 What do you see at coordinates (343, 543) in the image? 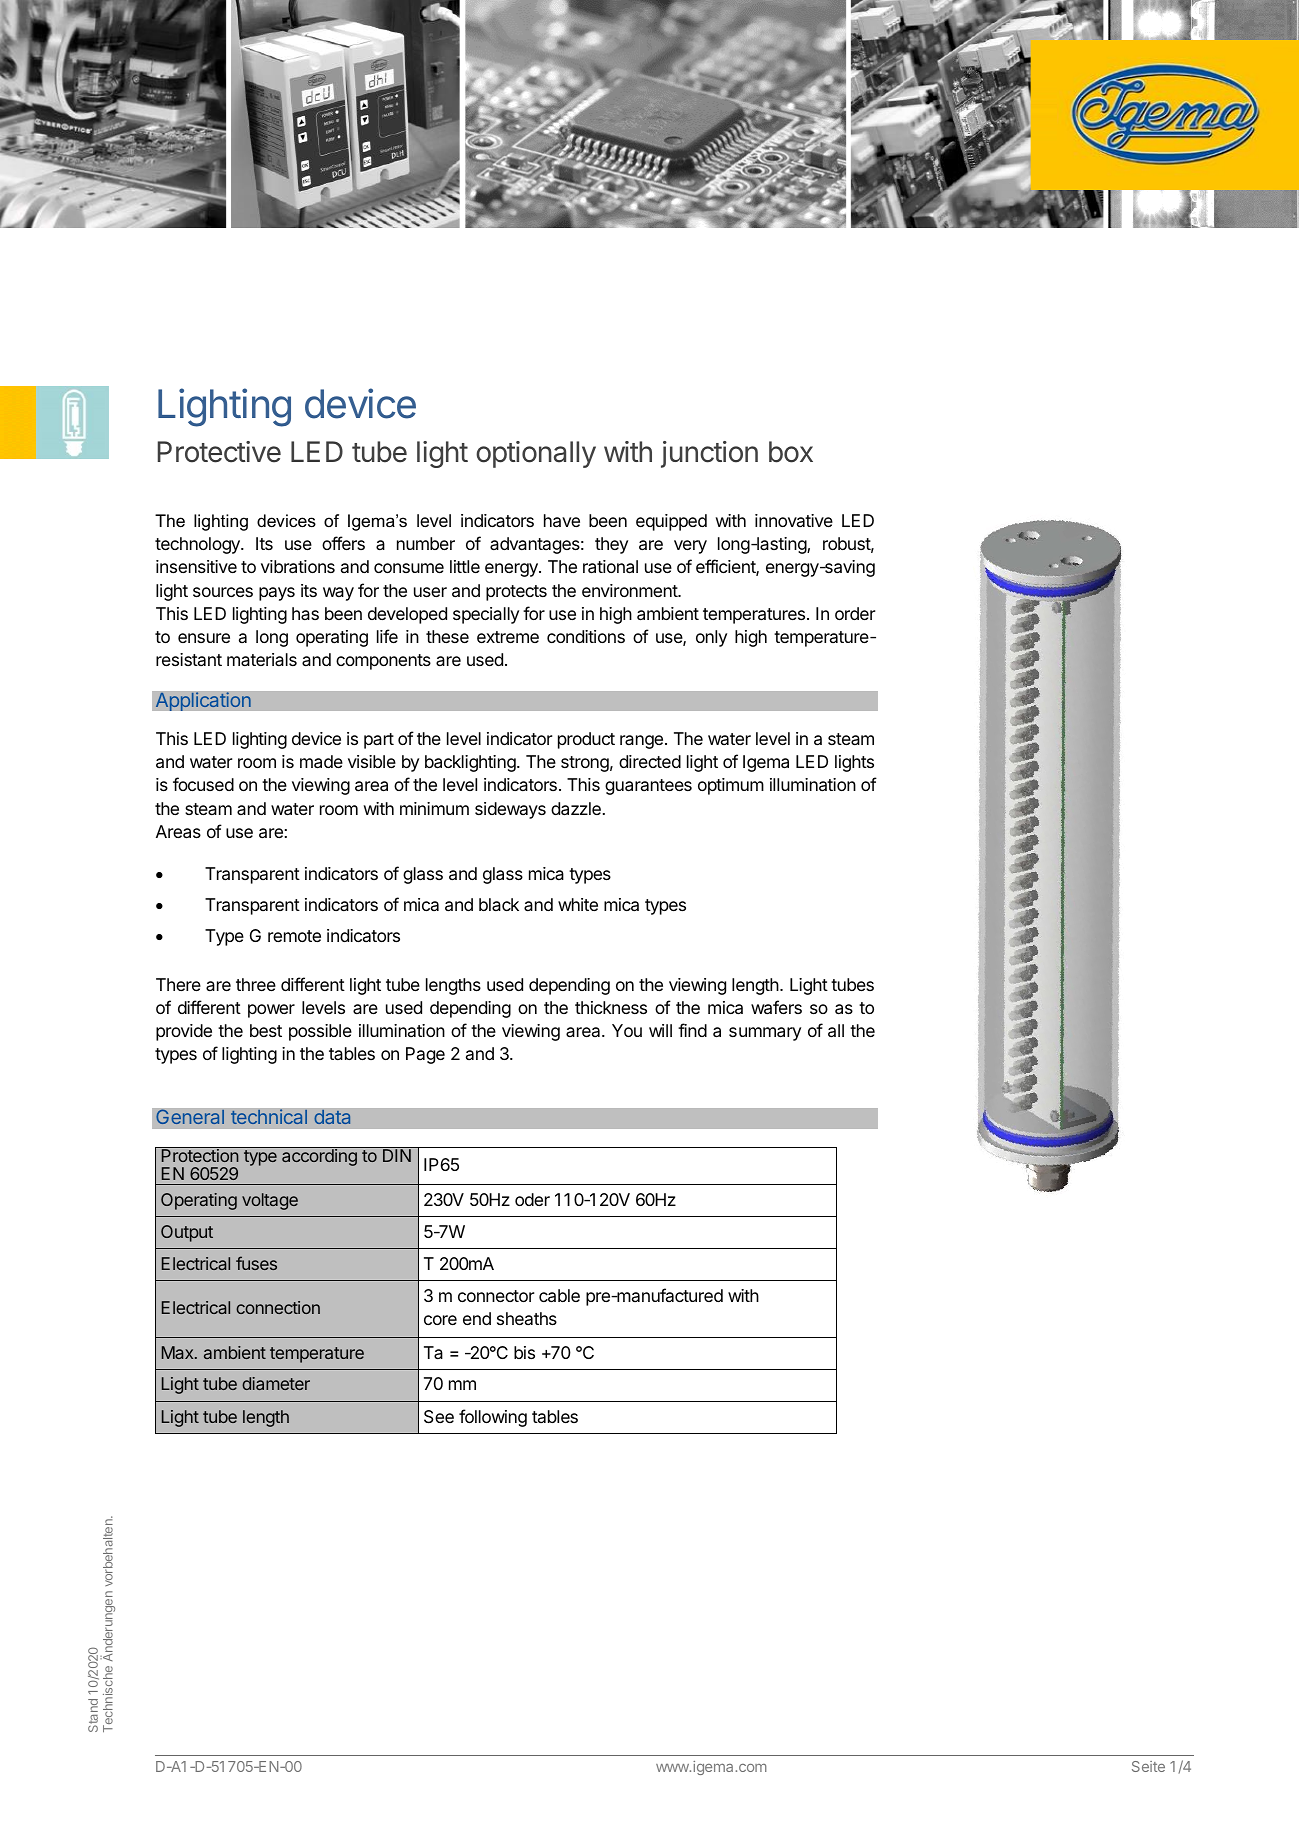
I see `offers` at bounding box center [343, 543].
